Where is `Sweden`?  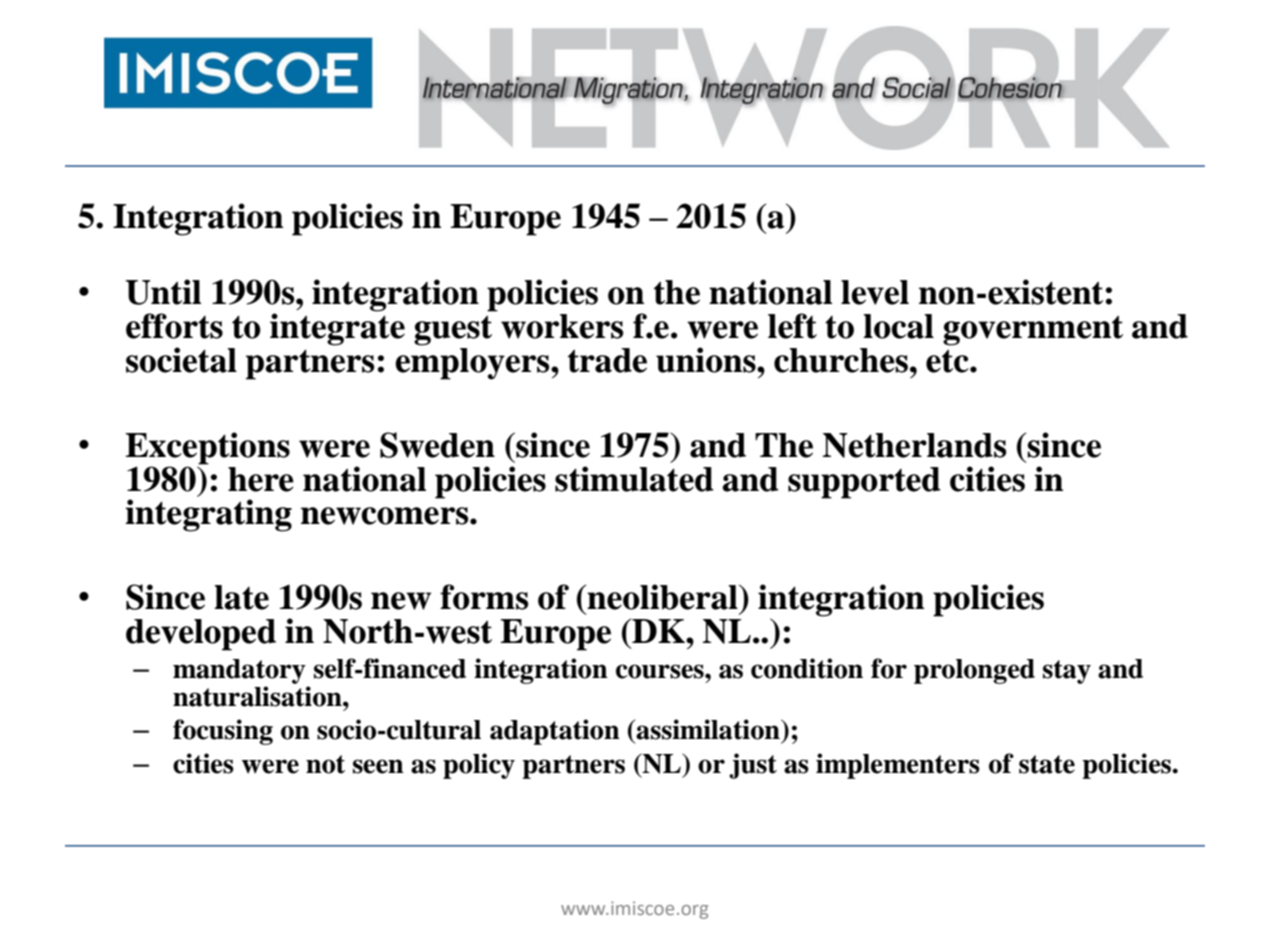 Sweden is located at coordinates (437, 445).
